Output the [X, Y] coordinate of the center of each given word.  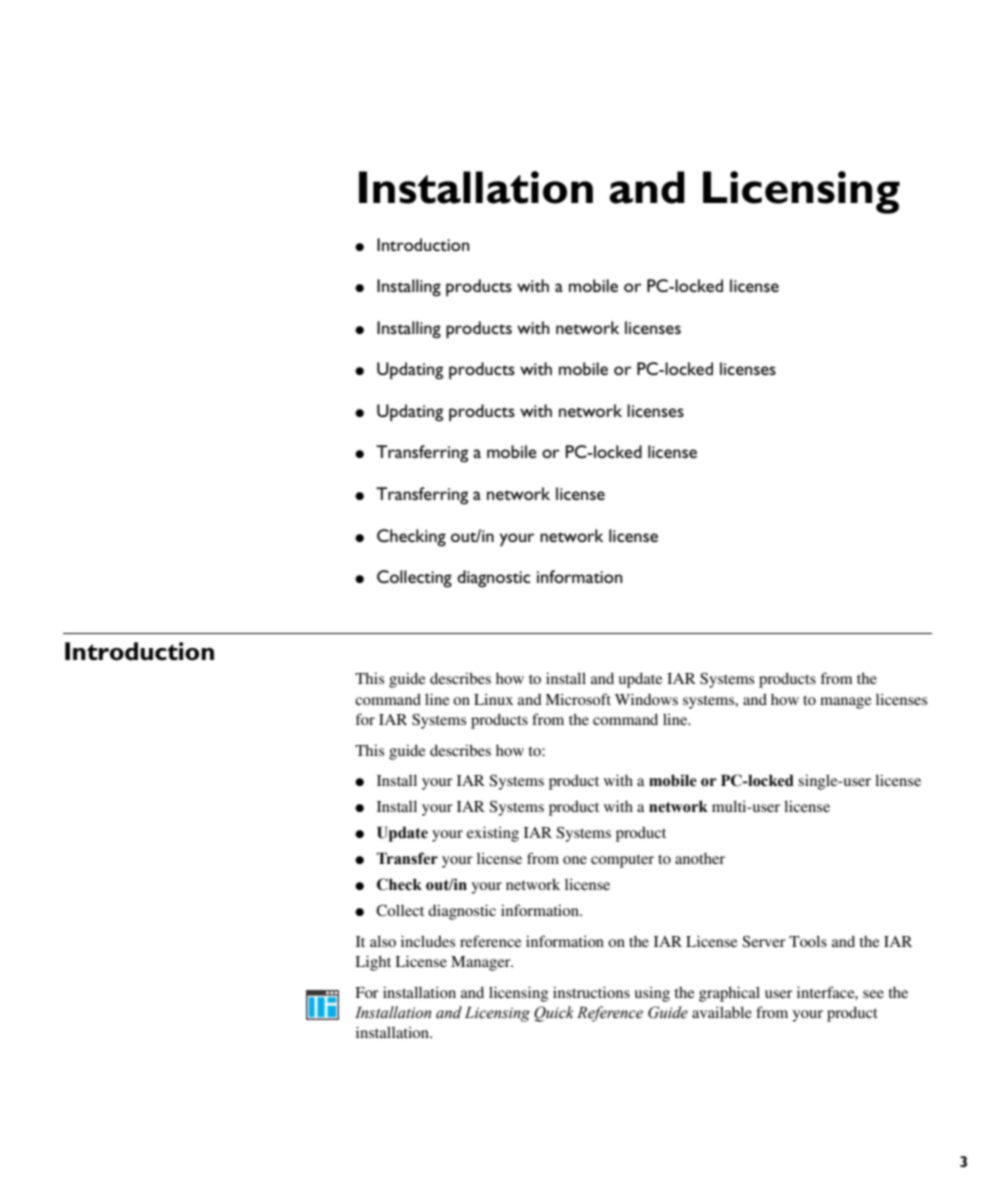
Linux [493, 699]
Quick [554, 1014]
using [652, 994]
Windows [646, 699]
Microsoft [578, 699]
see [873, 994]
